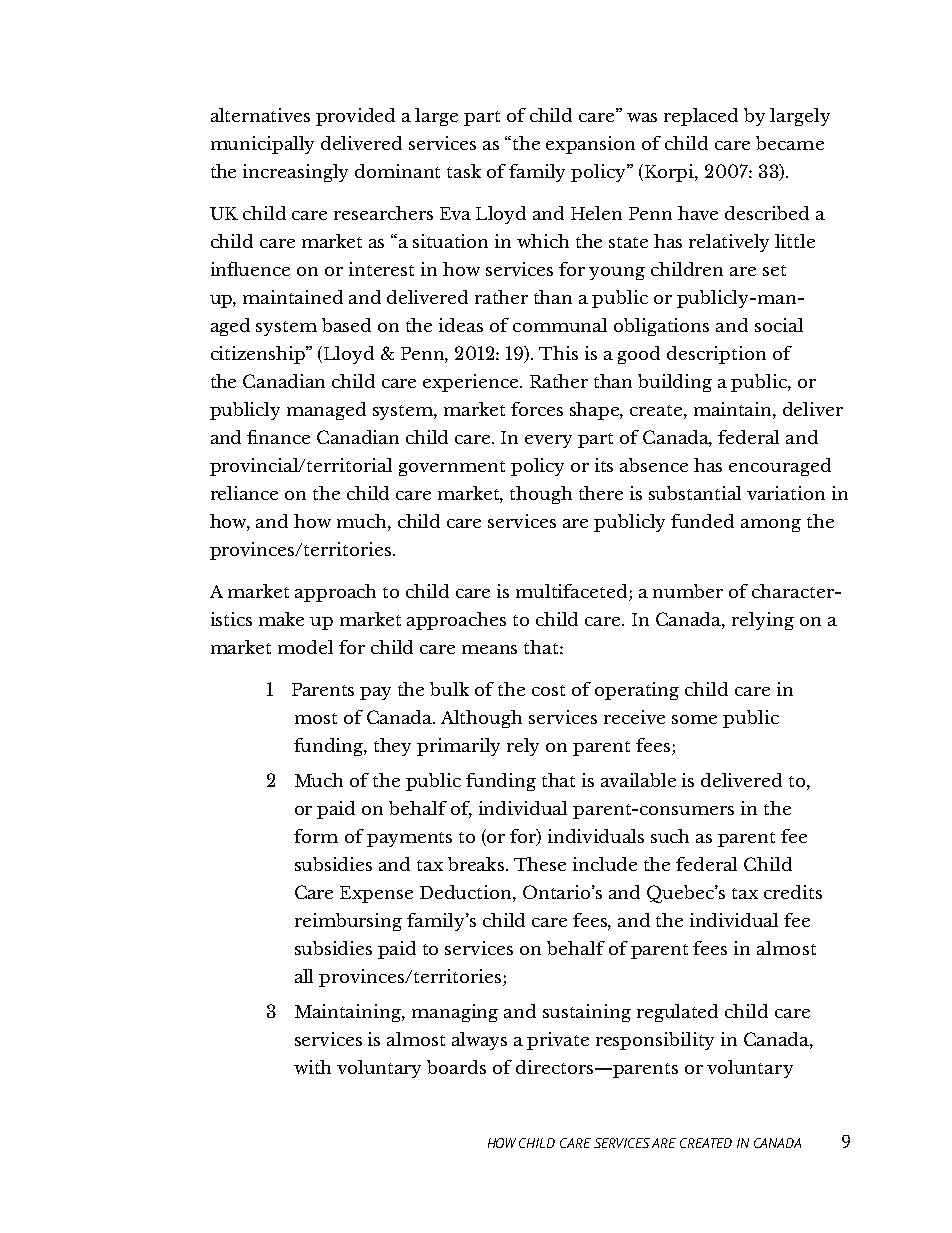 The width and height of the screenshot is (952, 1233). What do you see at coordinates (312, 1067) in the screenshot?
I see `with` at bounding box center [312, 1067].
